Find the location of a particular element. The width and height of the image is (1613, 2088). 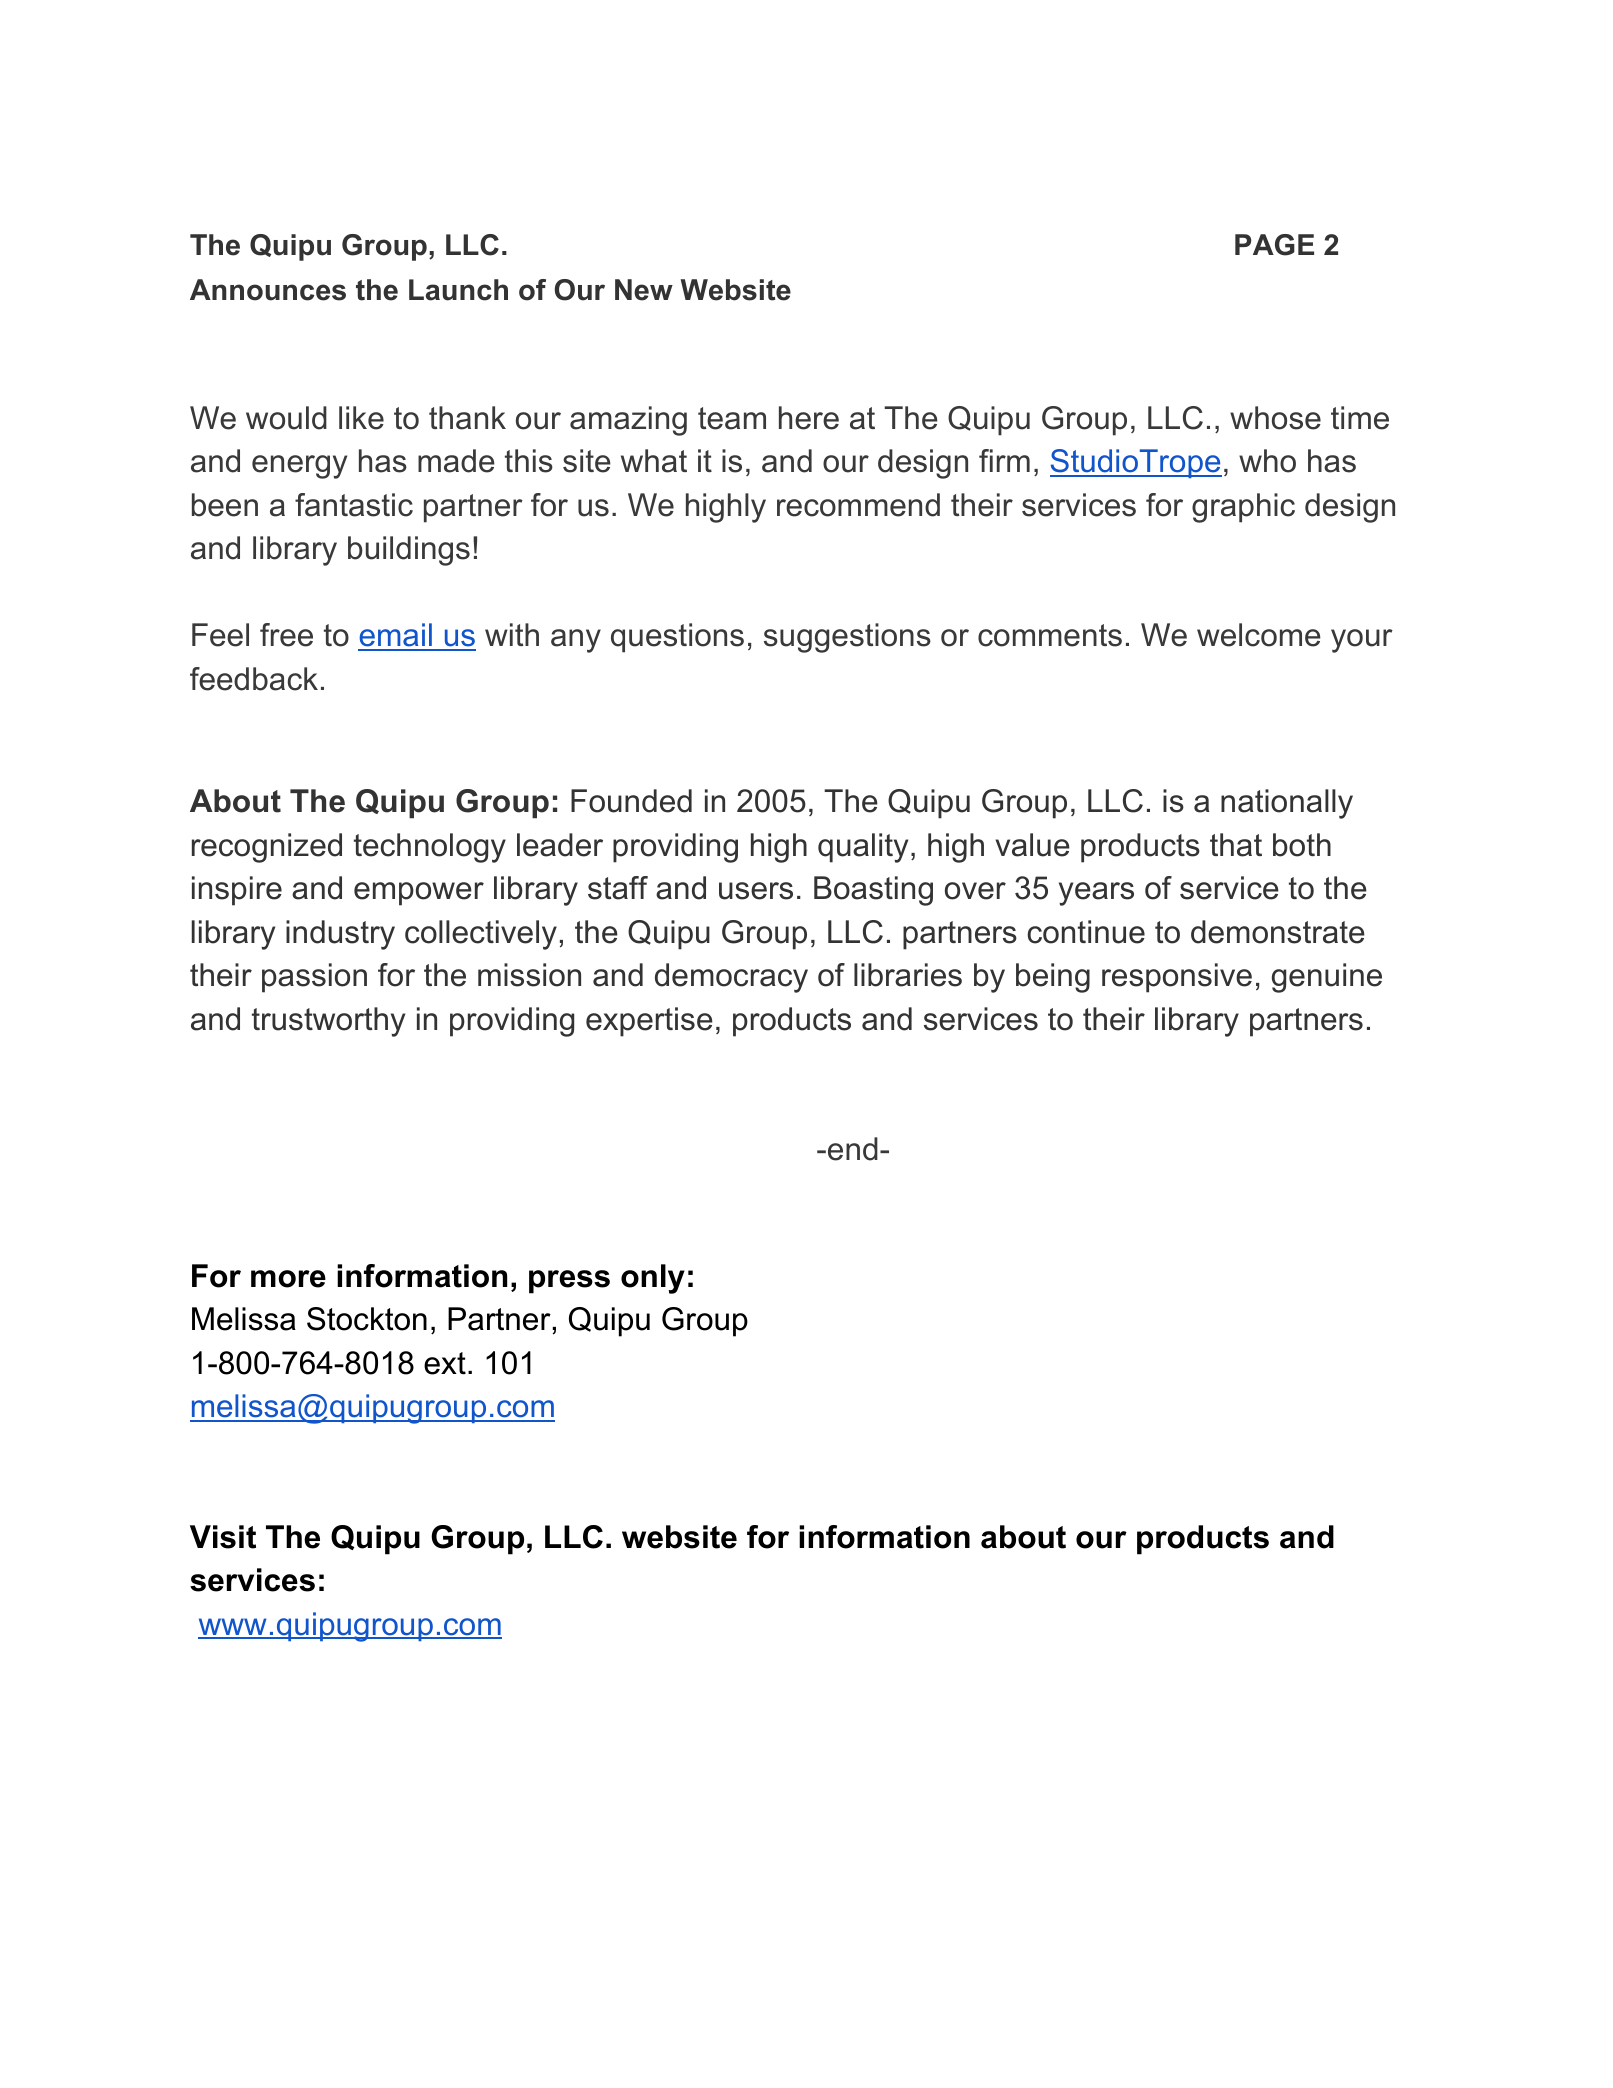

Visit is located at coordinates (223, 1537).
